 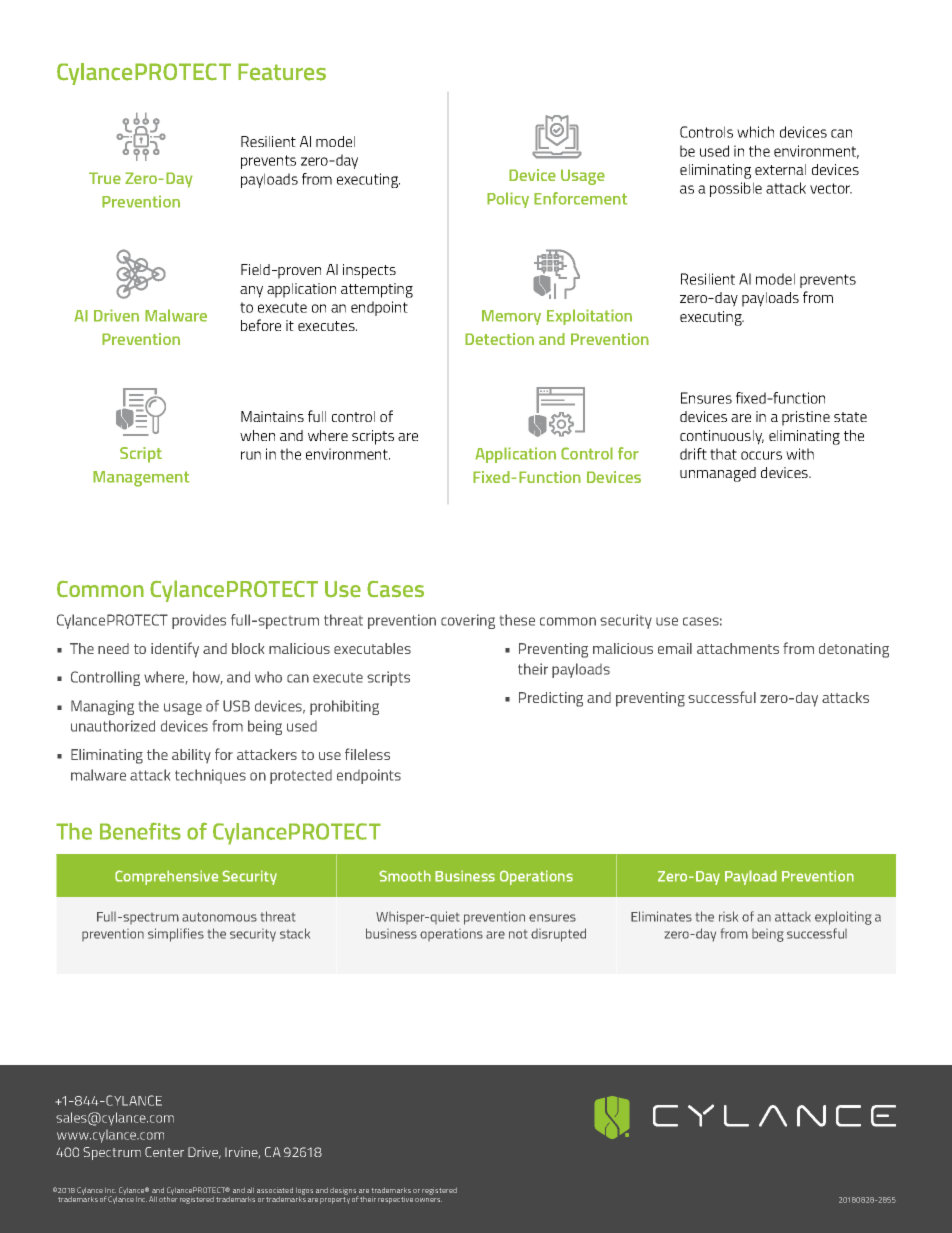 What do you see at coordinates (508, 200) in the document?
I see `Policy` at bounding box center [508, 200].
